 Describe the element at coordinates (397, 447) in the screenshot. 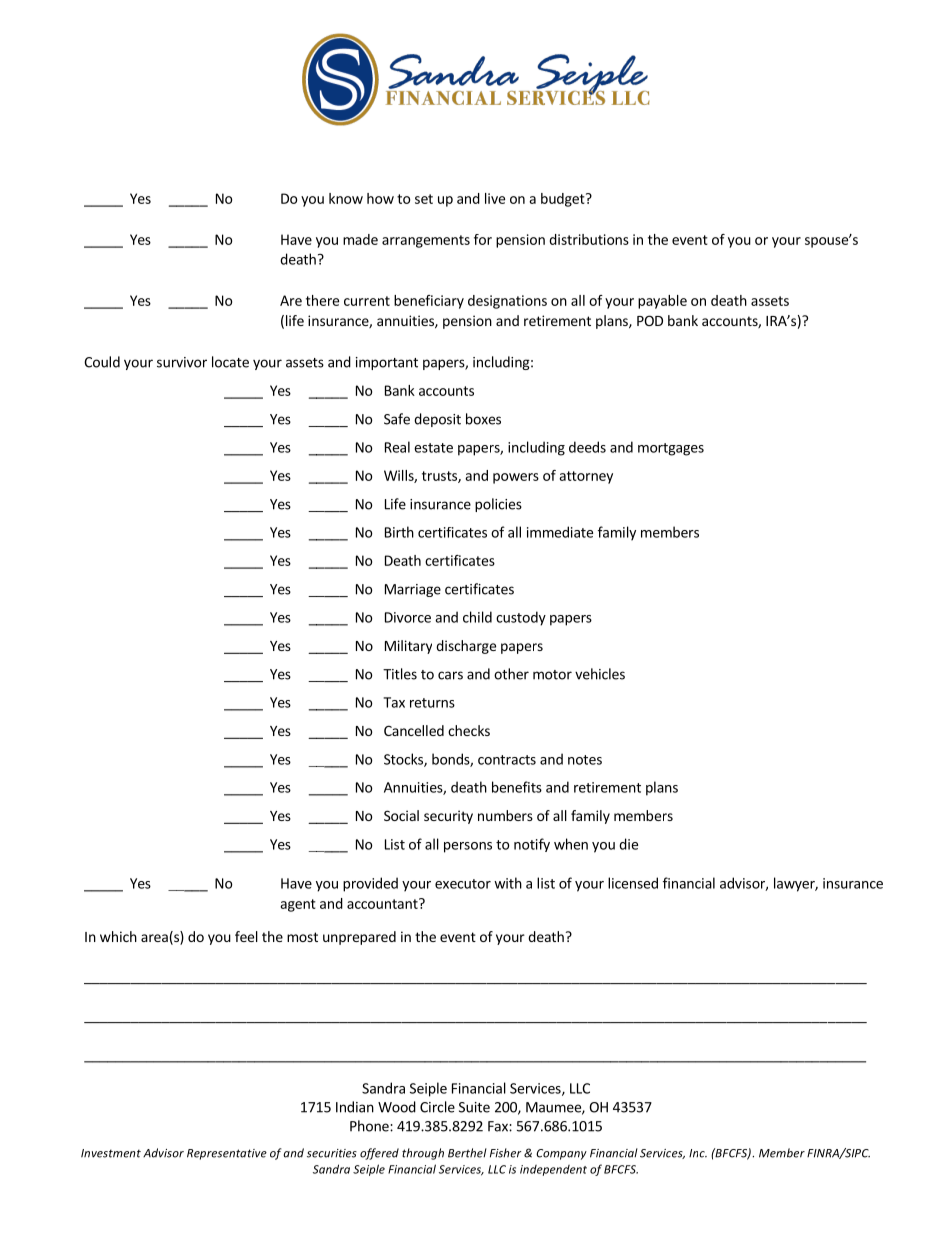

I see `Real` at that location.
